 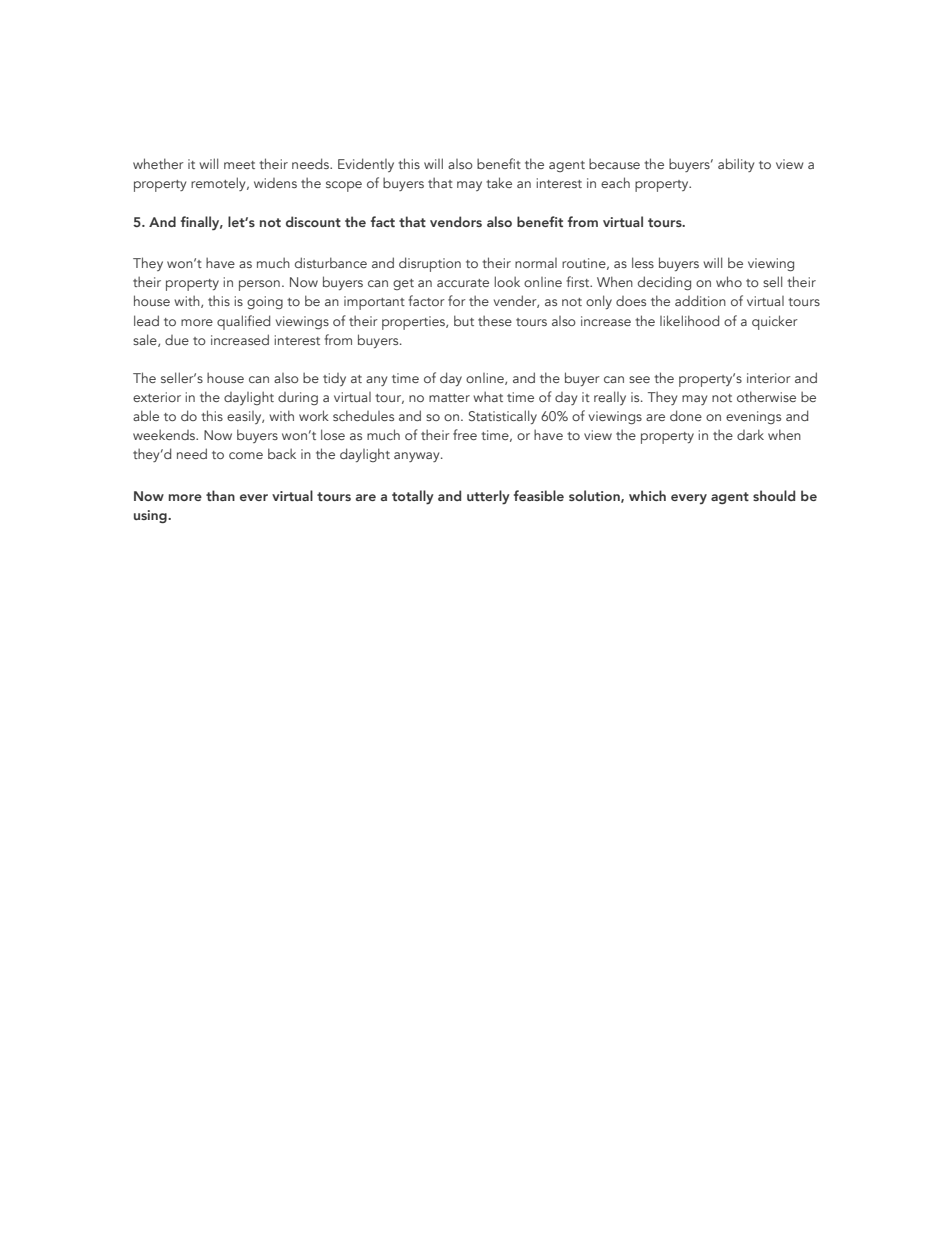 What do you see at coordinates (499, 182) in the screenshot?
I see `take` at bounding box center [499, 182].
